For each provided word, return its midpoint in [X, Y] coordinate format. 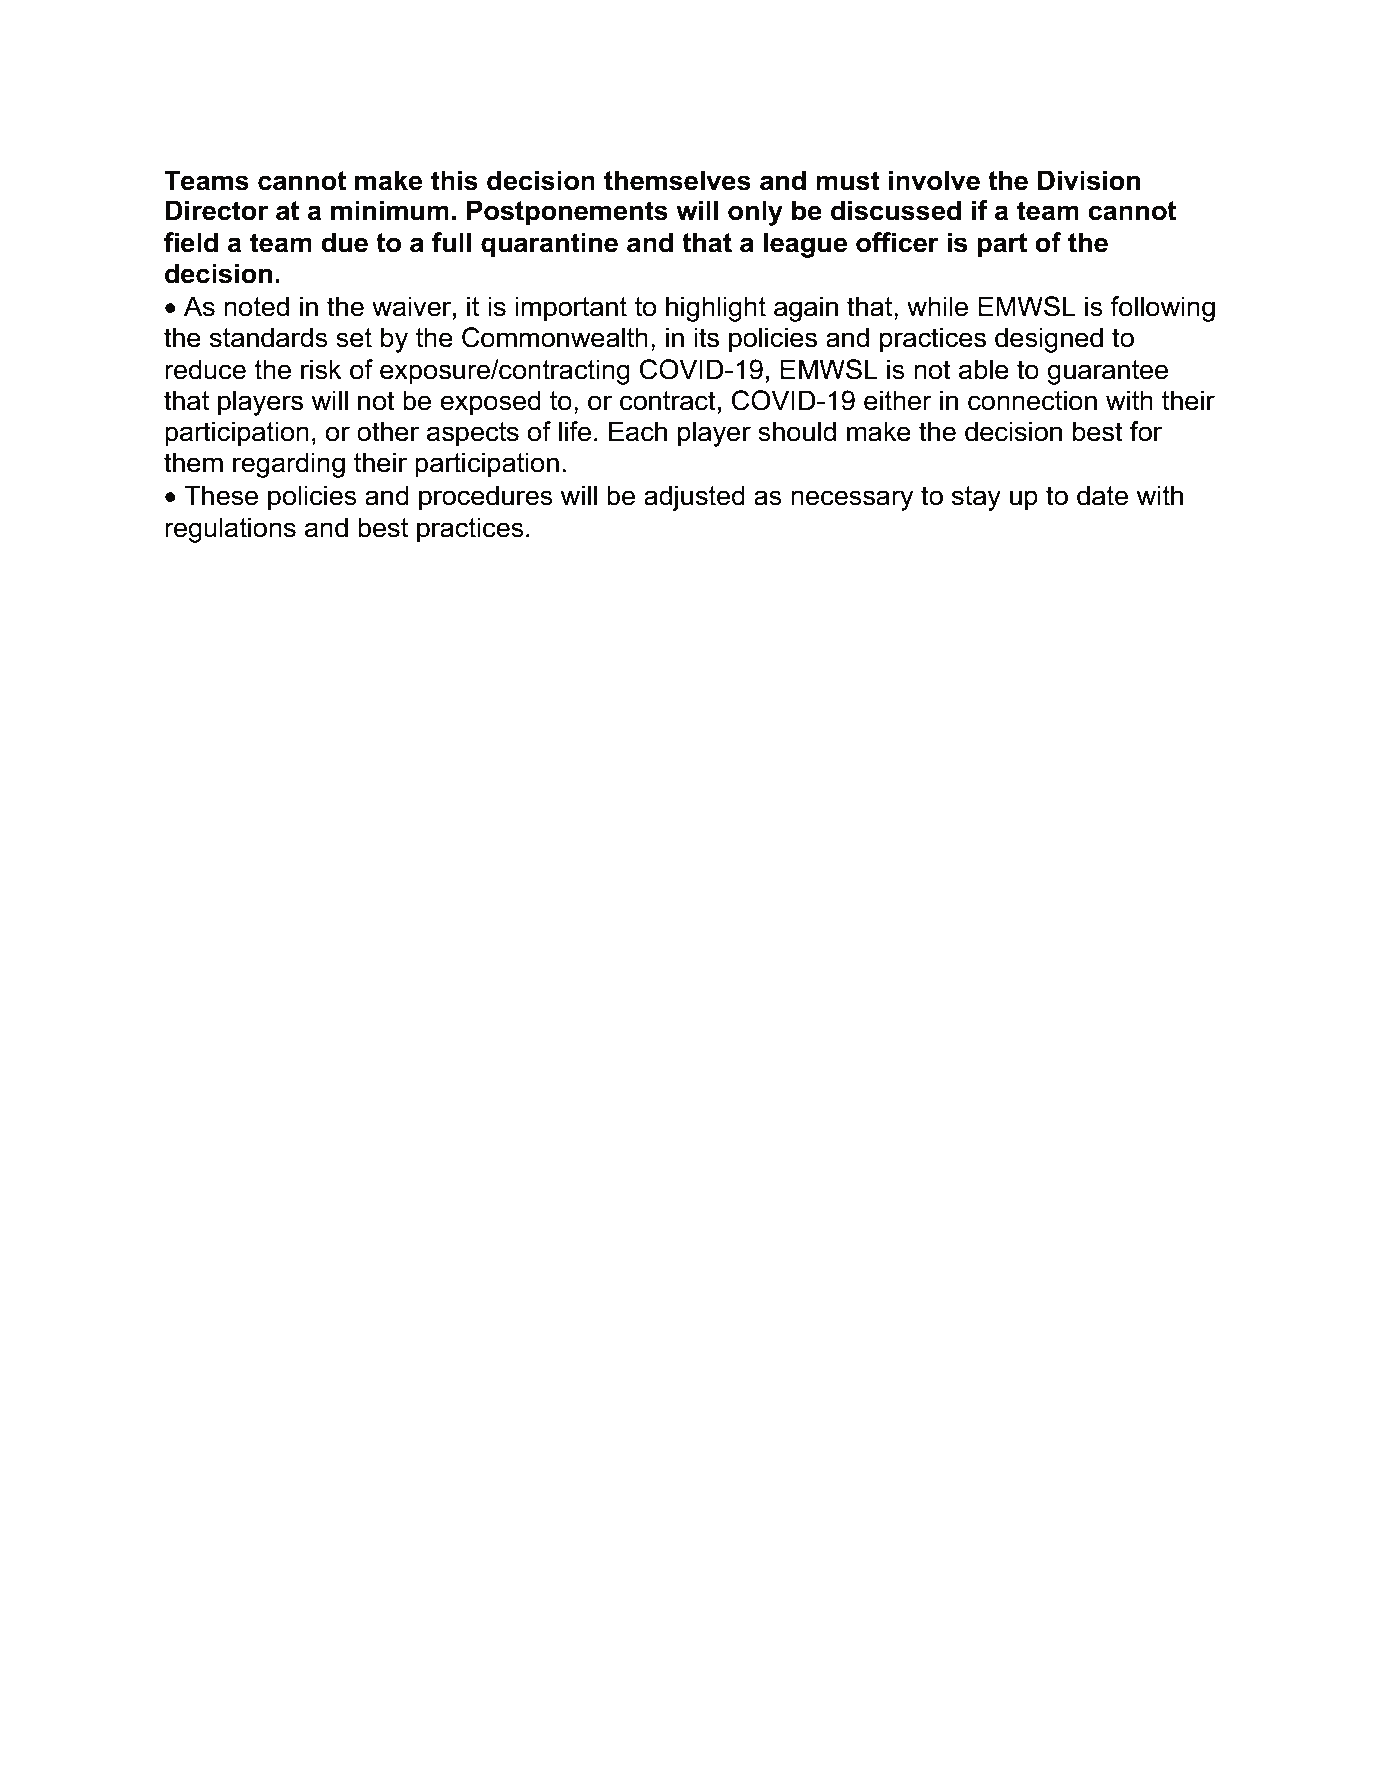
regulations [230, 530]
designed [1049, 340]
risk [321, 369]
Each [638, 431]
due [344, 242]
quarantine [549, 245]
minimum [390, 210]
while [937, 306]
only [755, 213]
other [388, 431]
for [1146, 431]
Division [1089, 180]
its [706, 337]
